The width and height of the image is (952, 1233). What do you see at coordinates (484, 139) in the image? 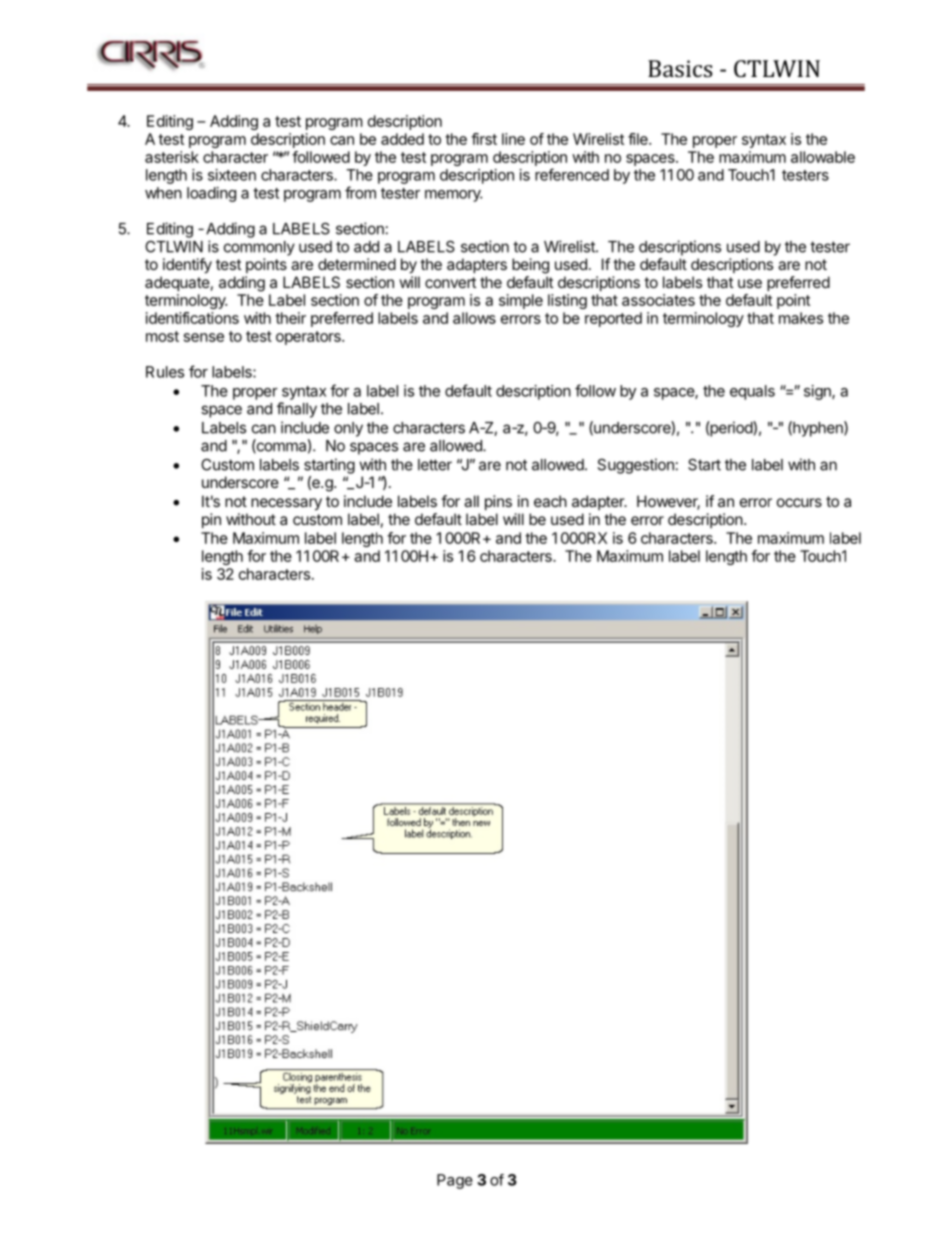
I see `first` at bounding box center [484, 139].
